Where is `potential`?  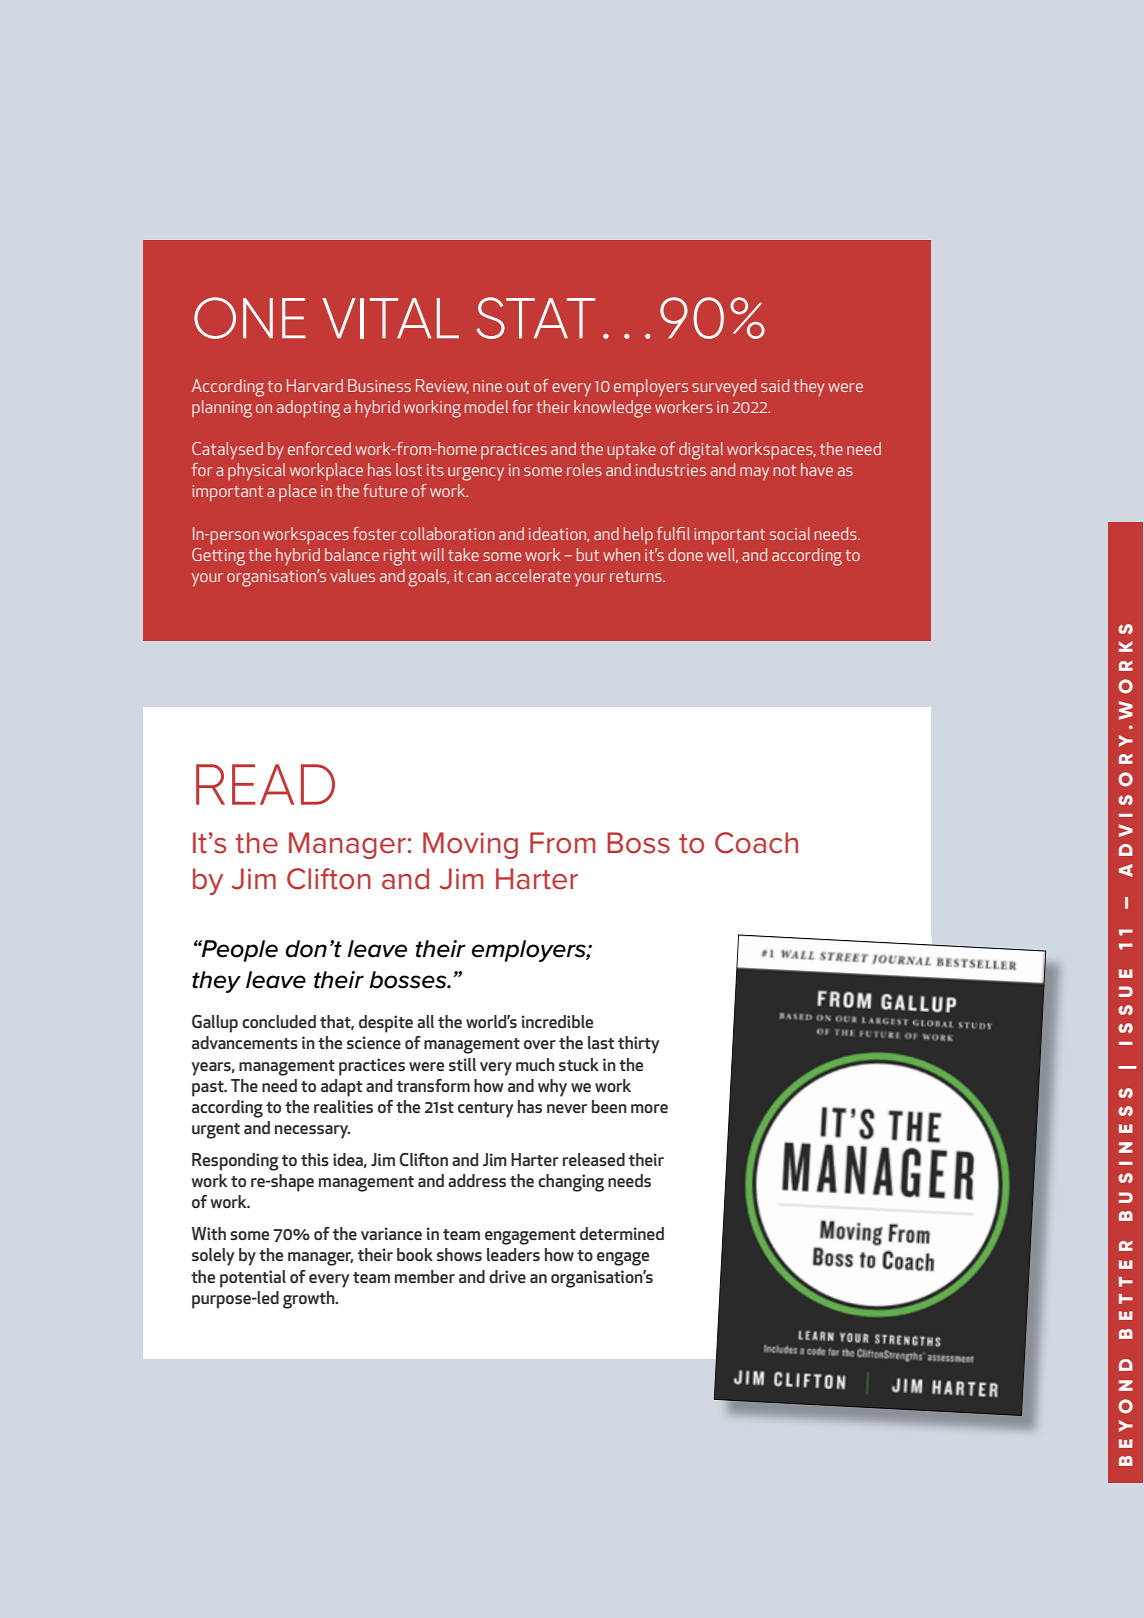 potential is located at coordinates (253, 1279).
